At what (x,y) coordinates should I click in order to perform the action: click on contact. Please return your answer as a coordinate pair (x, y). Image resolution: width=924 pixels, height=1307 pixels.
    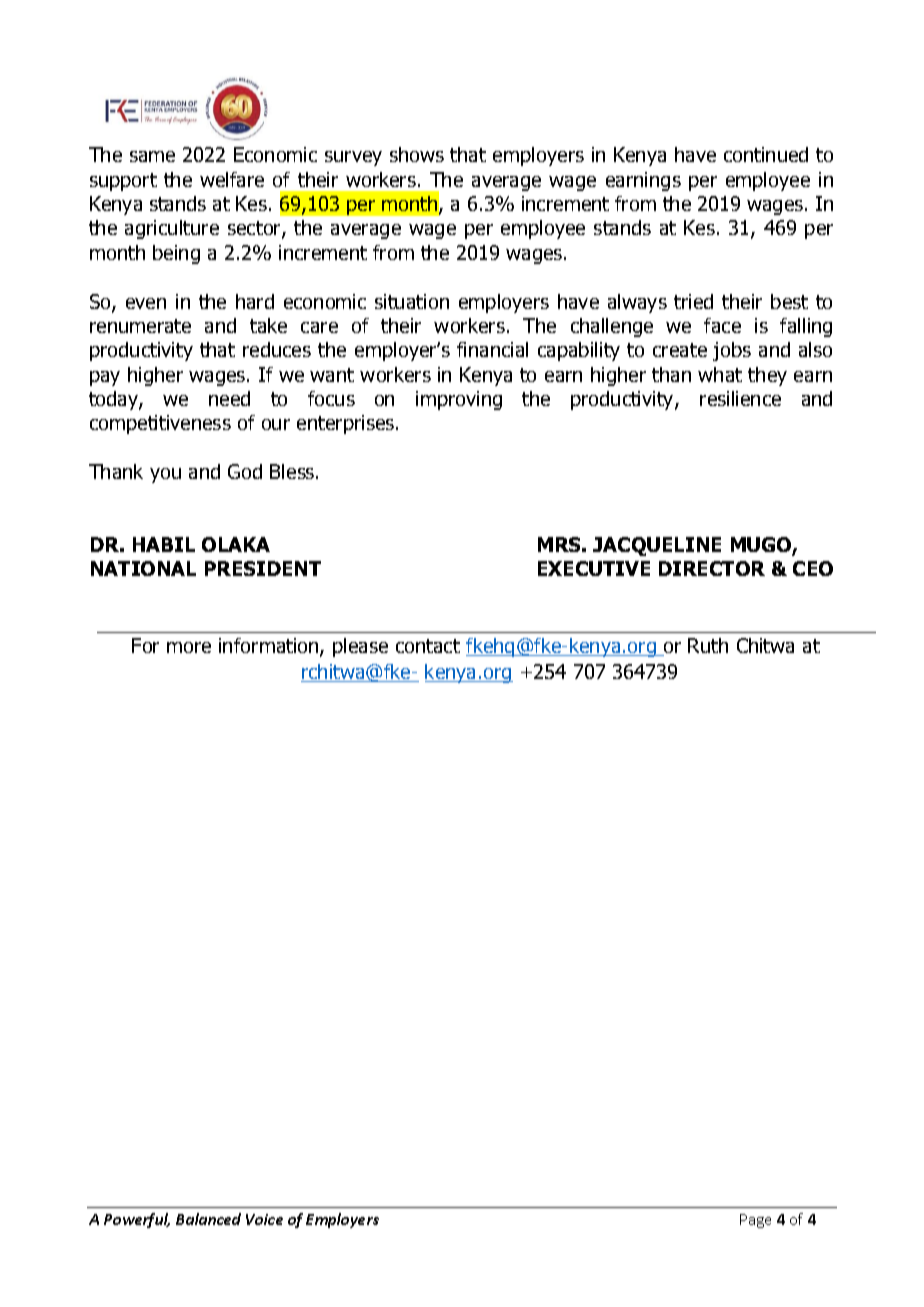
    Looking at the image, I should click on (428, 646).
